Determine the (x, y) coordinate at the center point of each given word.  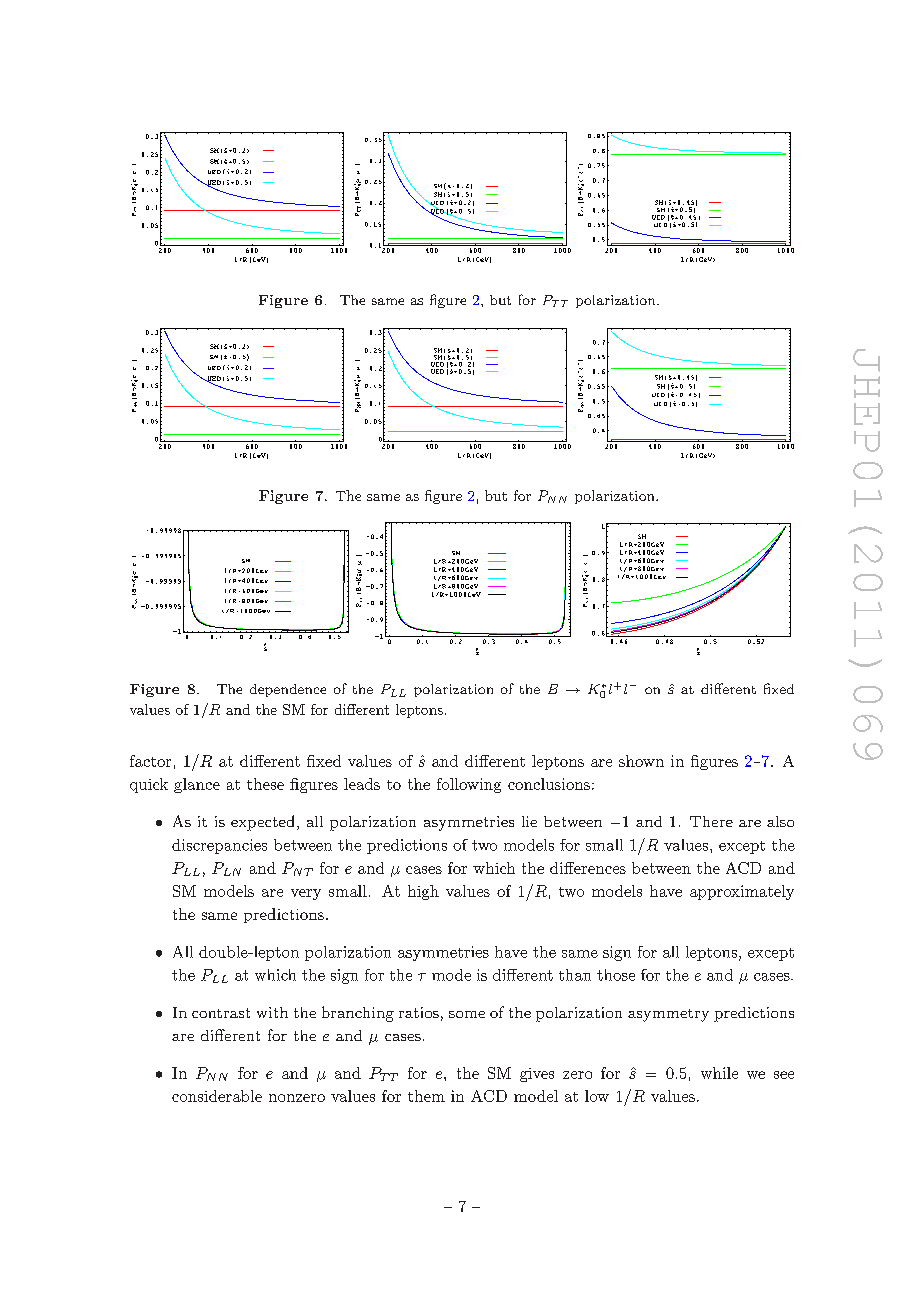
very (306, 894)
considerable (217, 1096)
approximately (742, 892)
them (426, 1096)
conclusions (549, 784)
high (423, 892)
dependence (288, 690)
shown (641, 761)
